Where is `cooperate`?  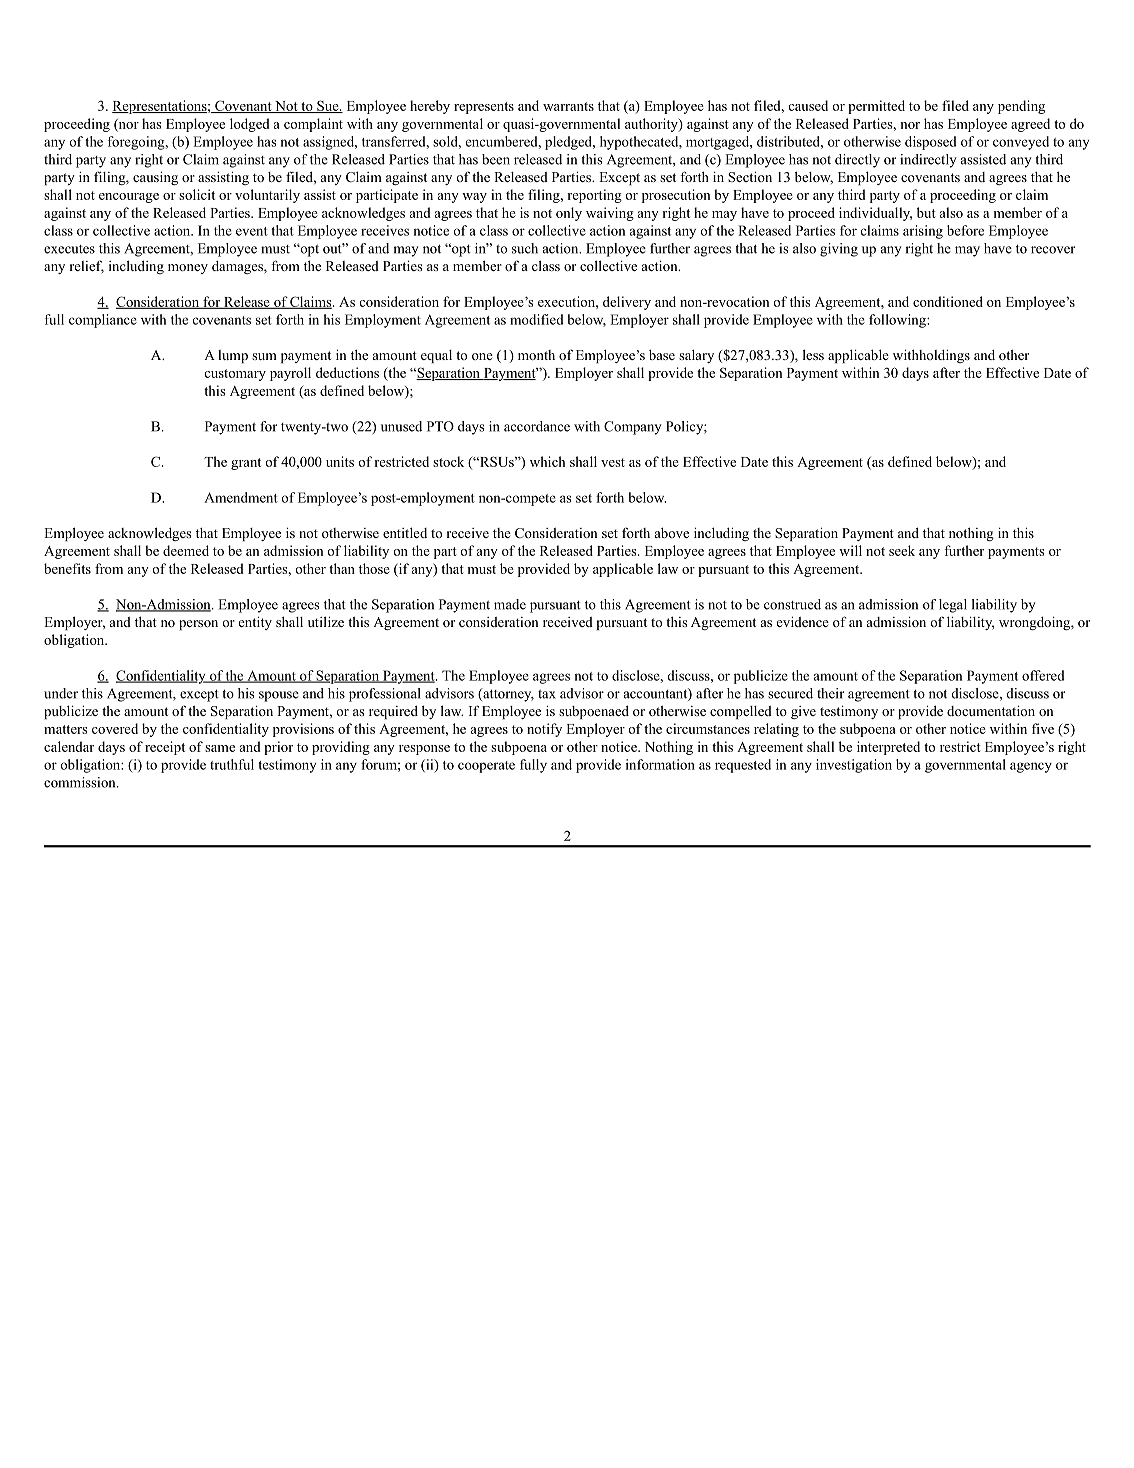 cooperate is located at coordinates (486, 767).
